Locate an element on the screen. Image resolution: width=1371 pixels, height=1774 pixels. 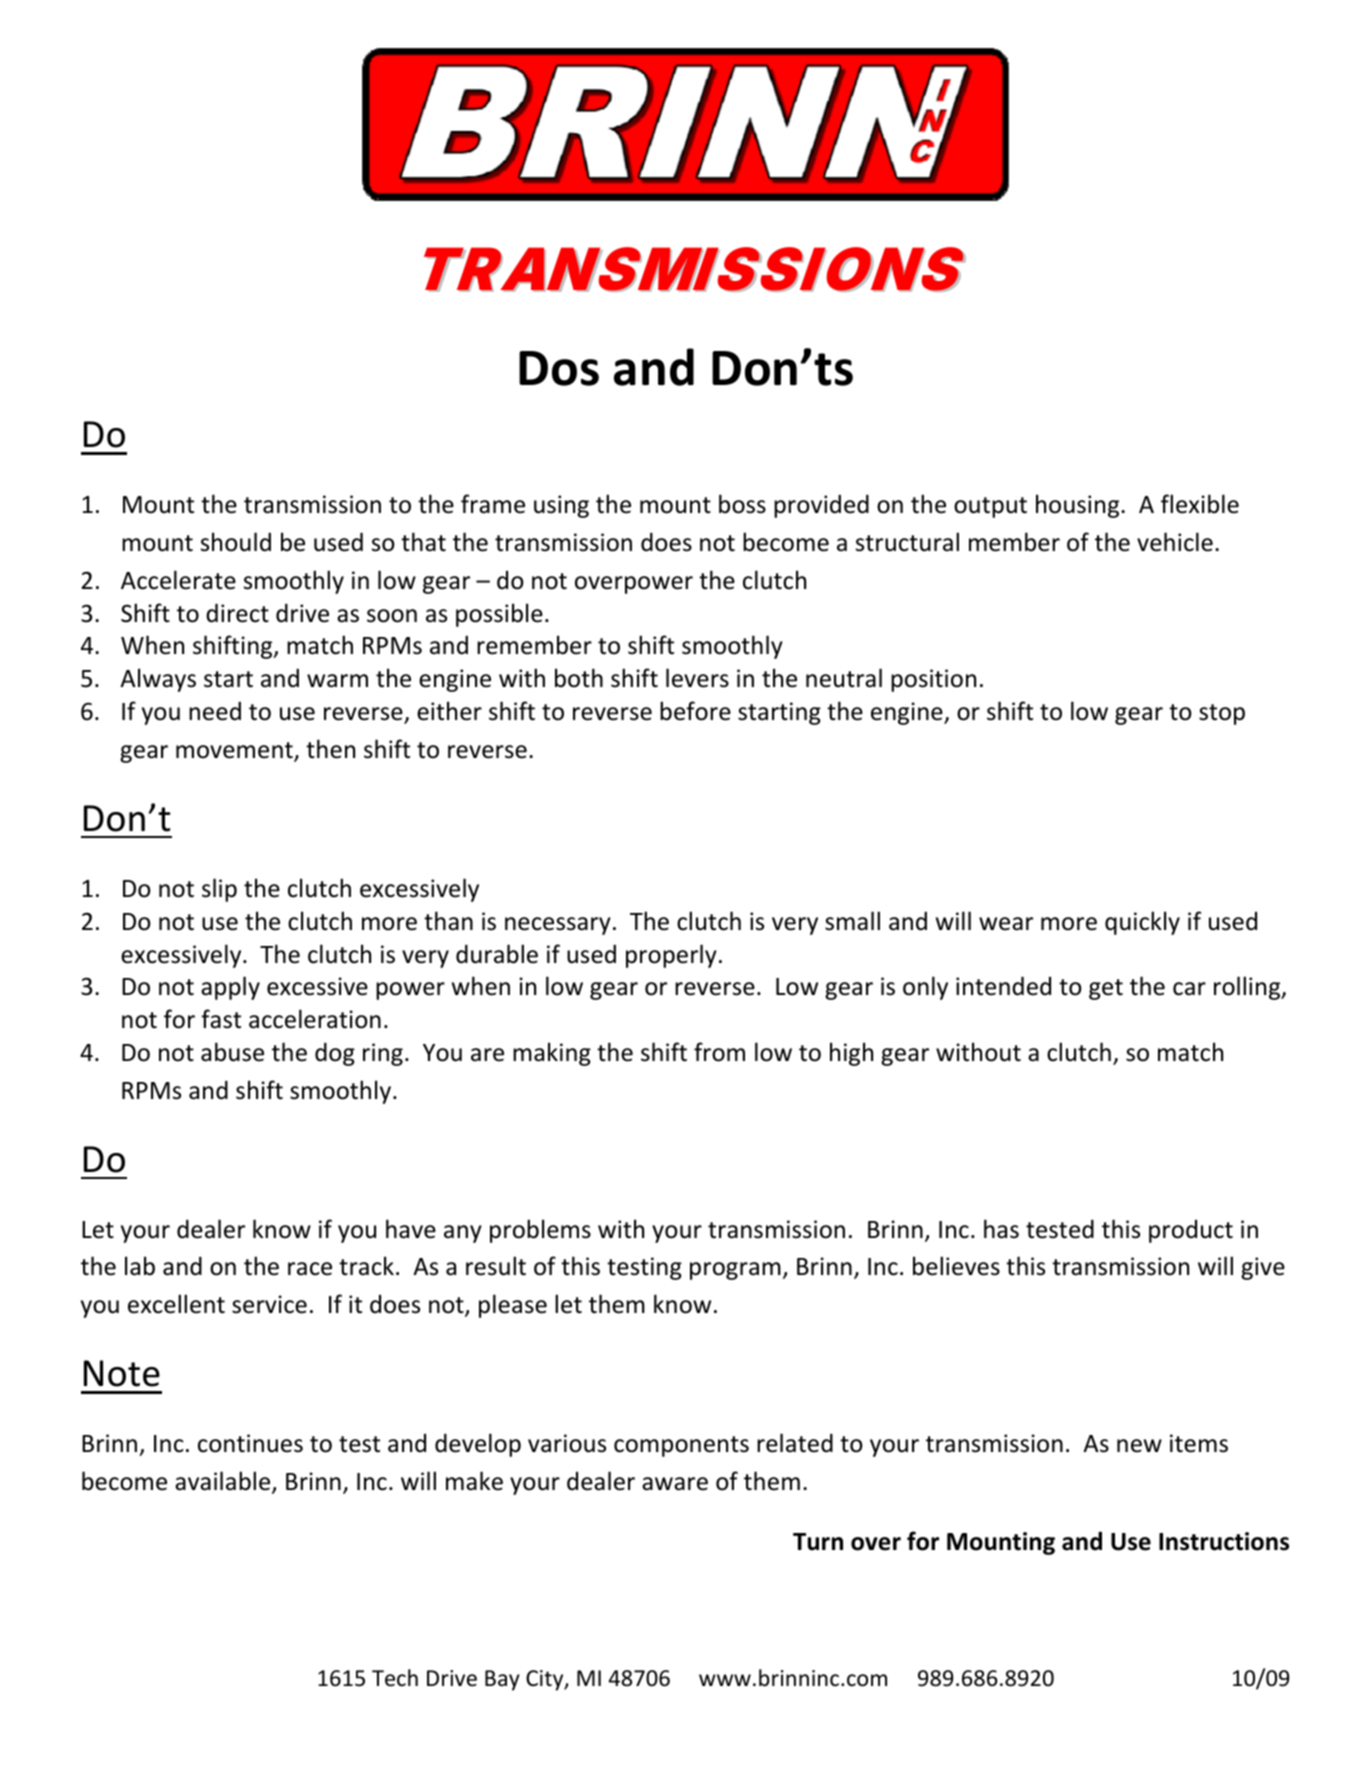
give is located at coordinates (1263, 1268).
